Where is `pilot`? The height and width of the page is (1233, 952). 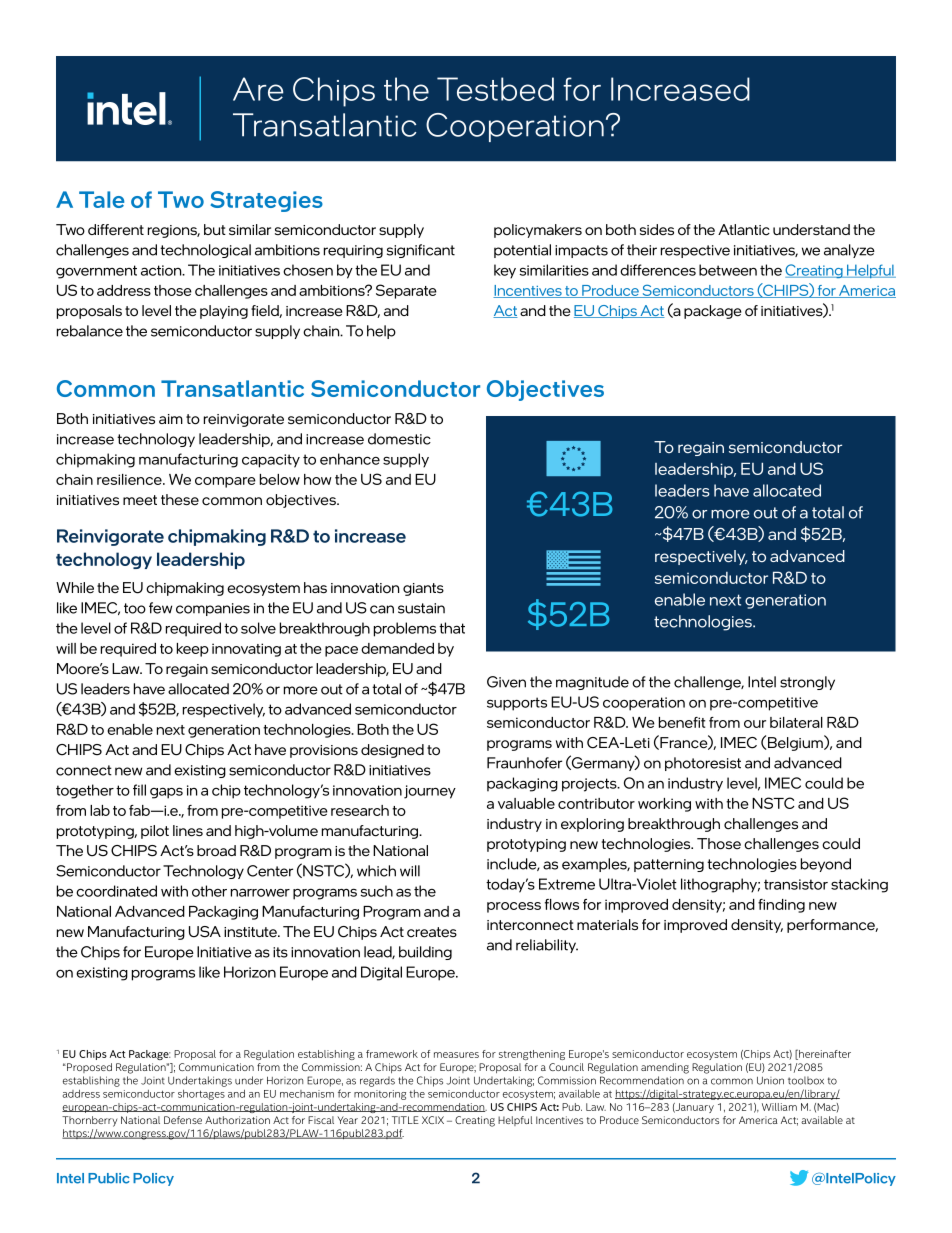 pilot is located at coordinates (155, 832).
